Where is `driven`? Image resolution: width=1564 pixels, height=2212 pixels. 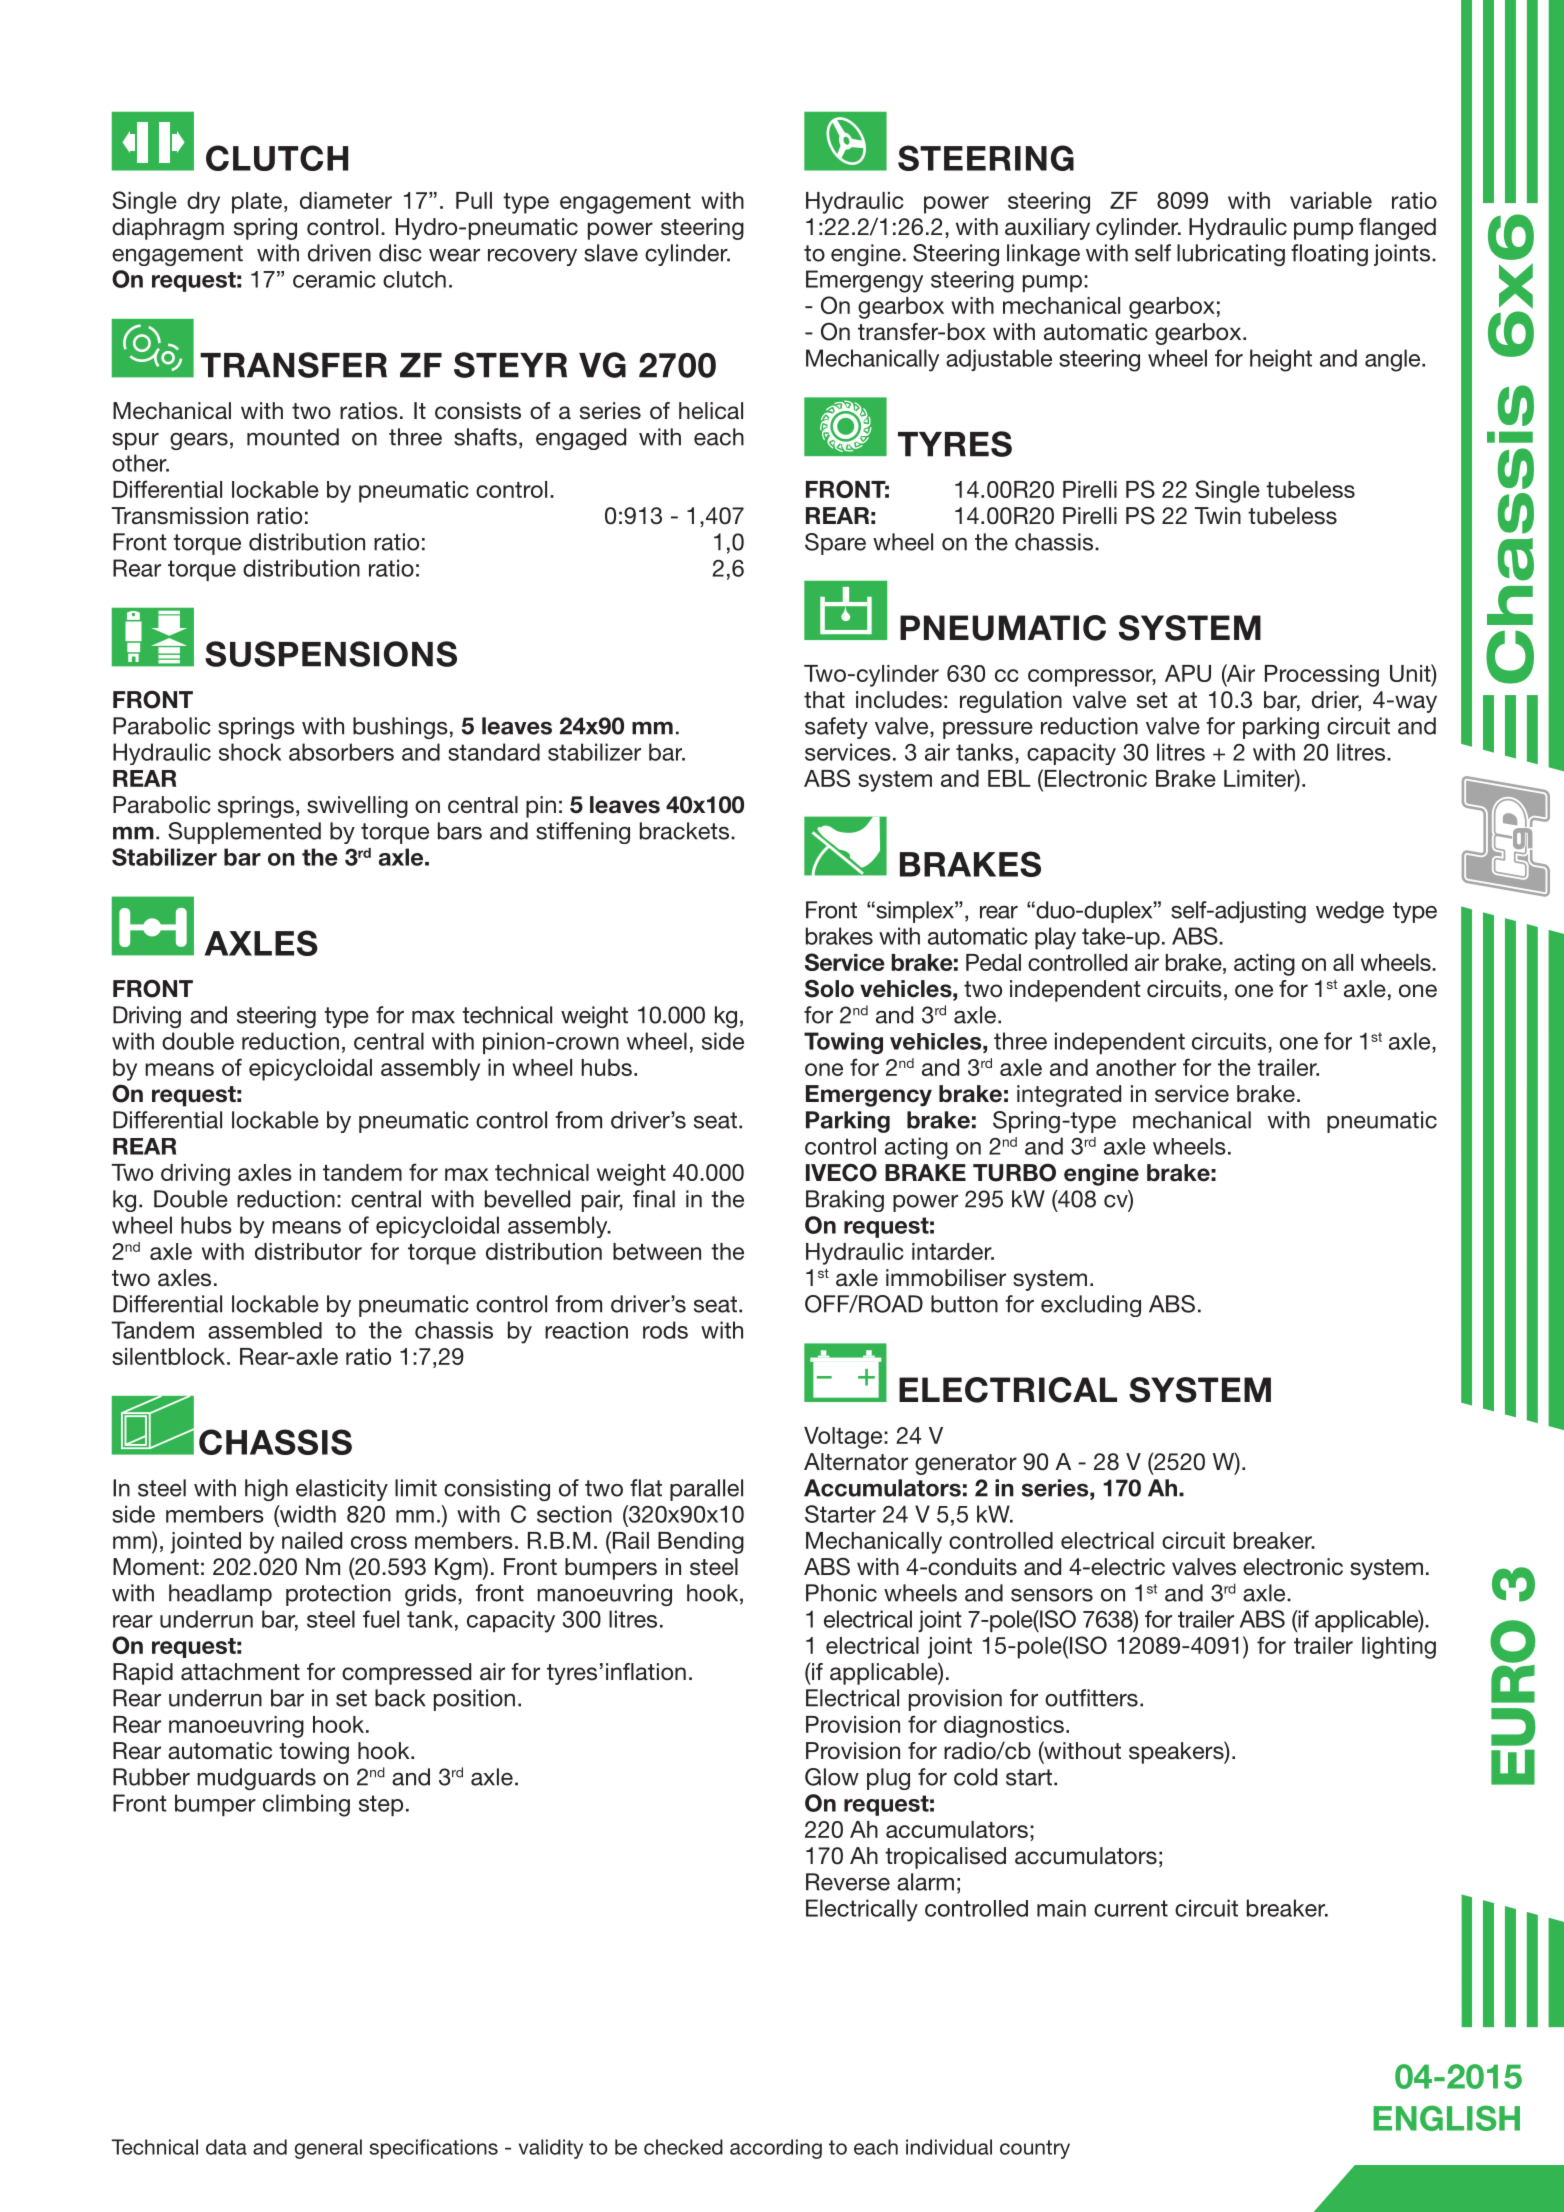
driven is located at coordinates (339, 253).
